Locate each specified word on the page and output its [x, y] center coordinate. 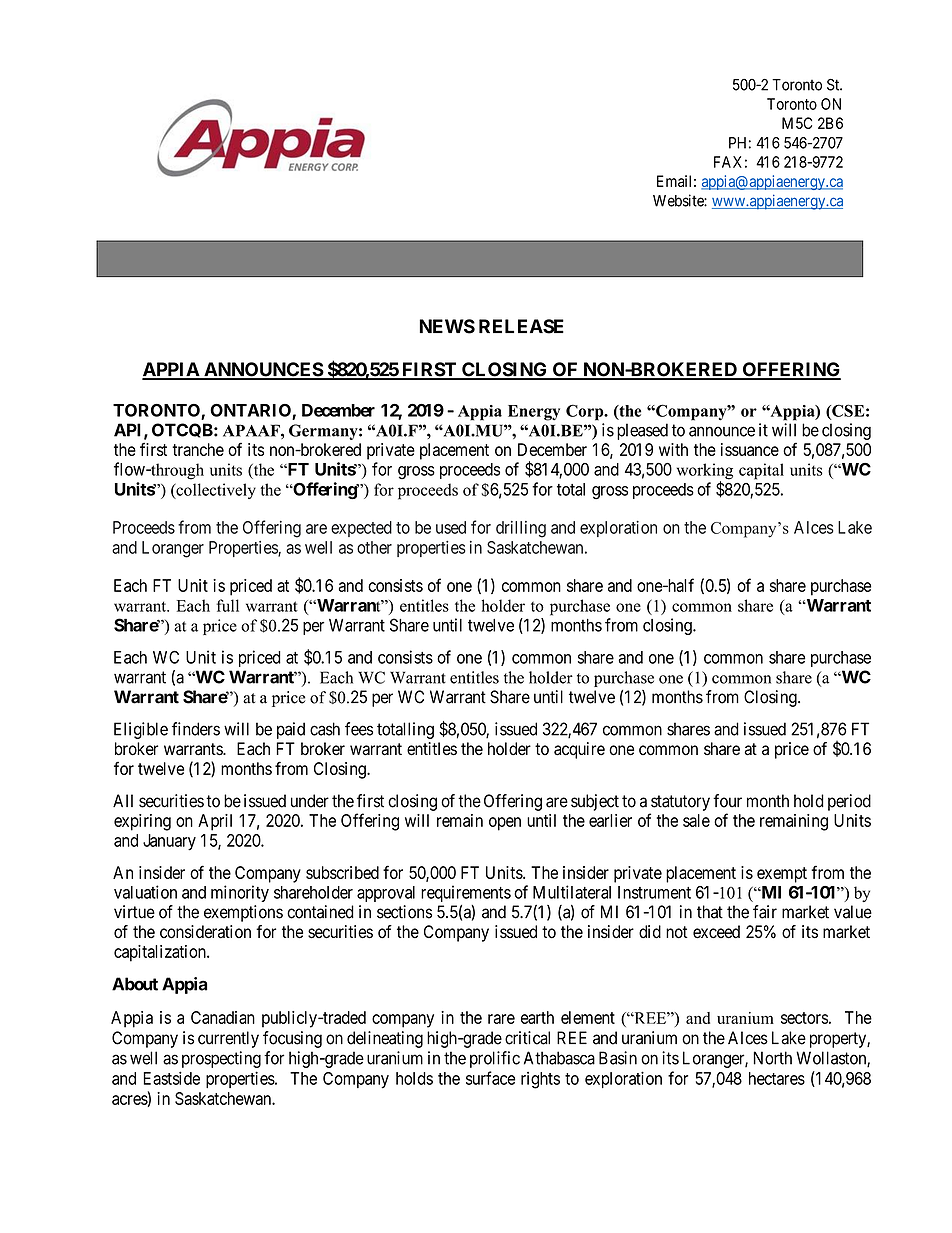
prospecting [221, 1059]
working [705, 472]
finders [196, 729]
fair [765, 912]
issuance [750, 449]
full [227, 605]
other [374, 547]
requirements [466, 893]
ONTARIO [251, 411]
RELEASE [521, 326]
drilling [521, 529]
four [727, 801]
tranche [198, 449]
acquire [579, 750]
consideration [205, 932]
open [505, 824]
